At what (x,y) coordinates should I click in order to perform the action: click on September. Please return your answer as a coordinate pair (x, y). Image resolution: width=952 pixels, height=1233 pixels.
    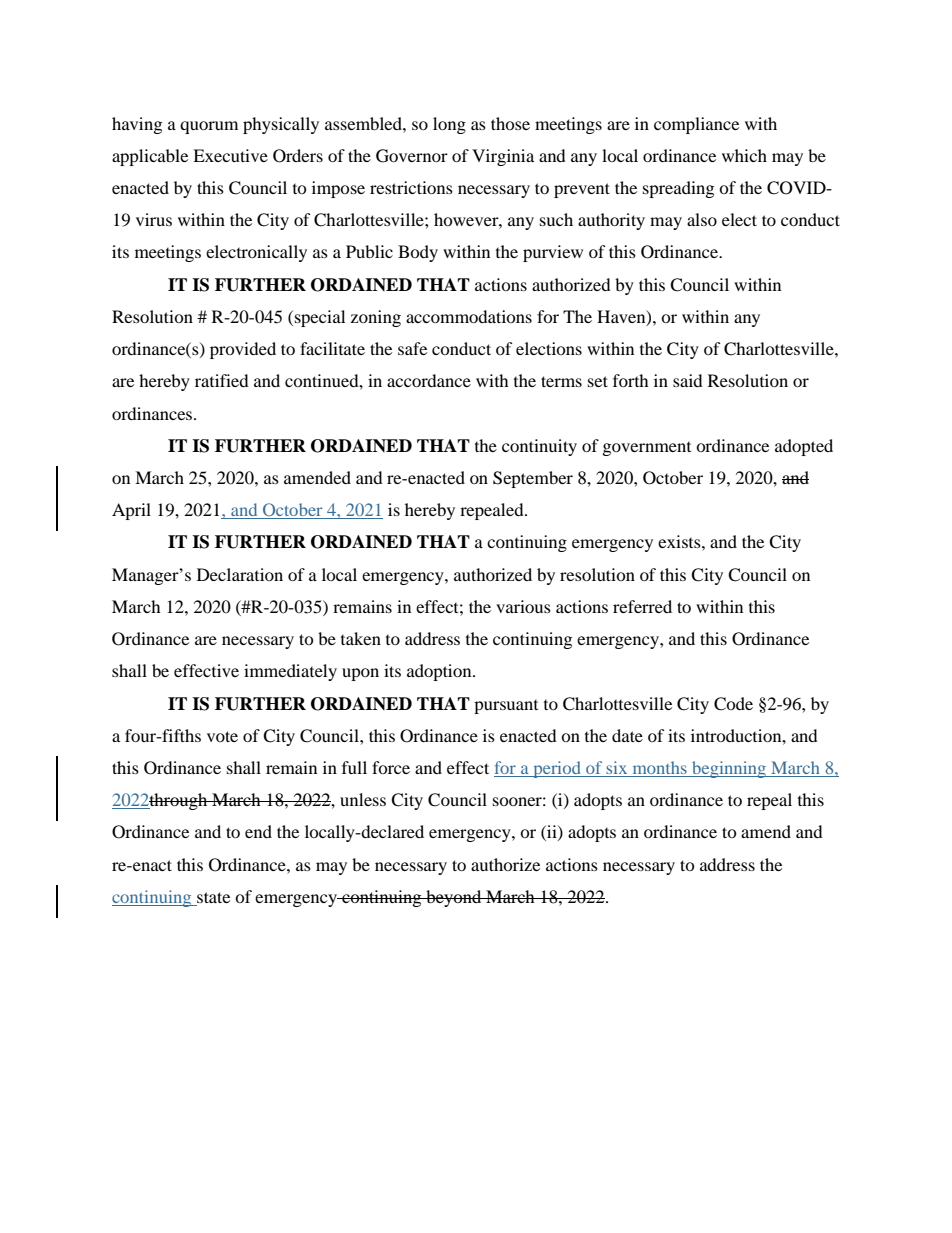
    Looking at the image, I should click on (533, 479).
